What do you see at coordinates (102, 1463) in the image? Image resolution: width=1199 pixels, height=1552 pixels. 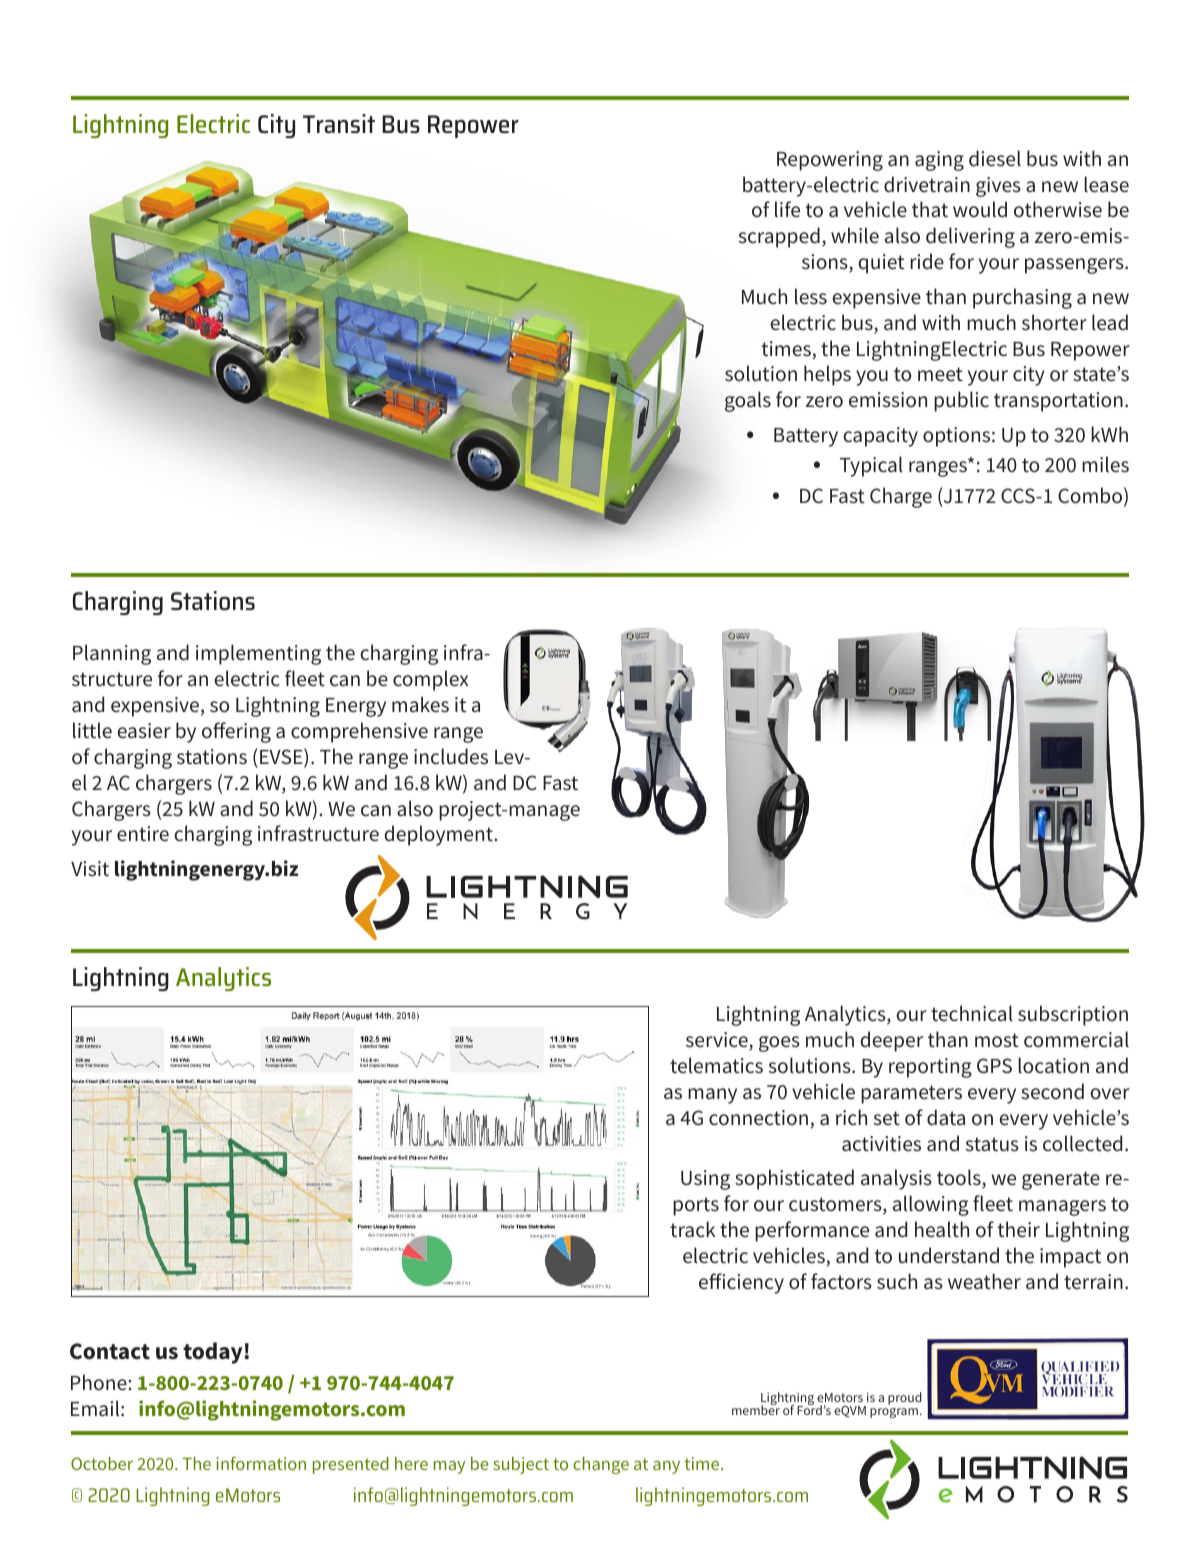 I see `October` at bounding box center [102, 1463].
